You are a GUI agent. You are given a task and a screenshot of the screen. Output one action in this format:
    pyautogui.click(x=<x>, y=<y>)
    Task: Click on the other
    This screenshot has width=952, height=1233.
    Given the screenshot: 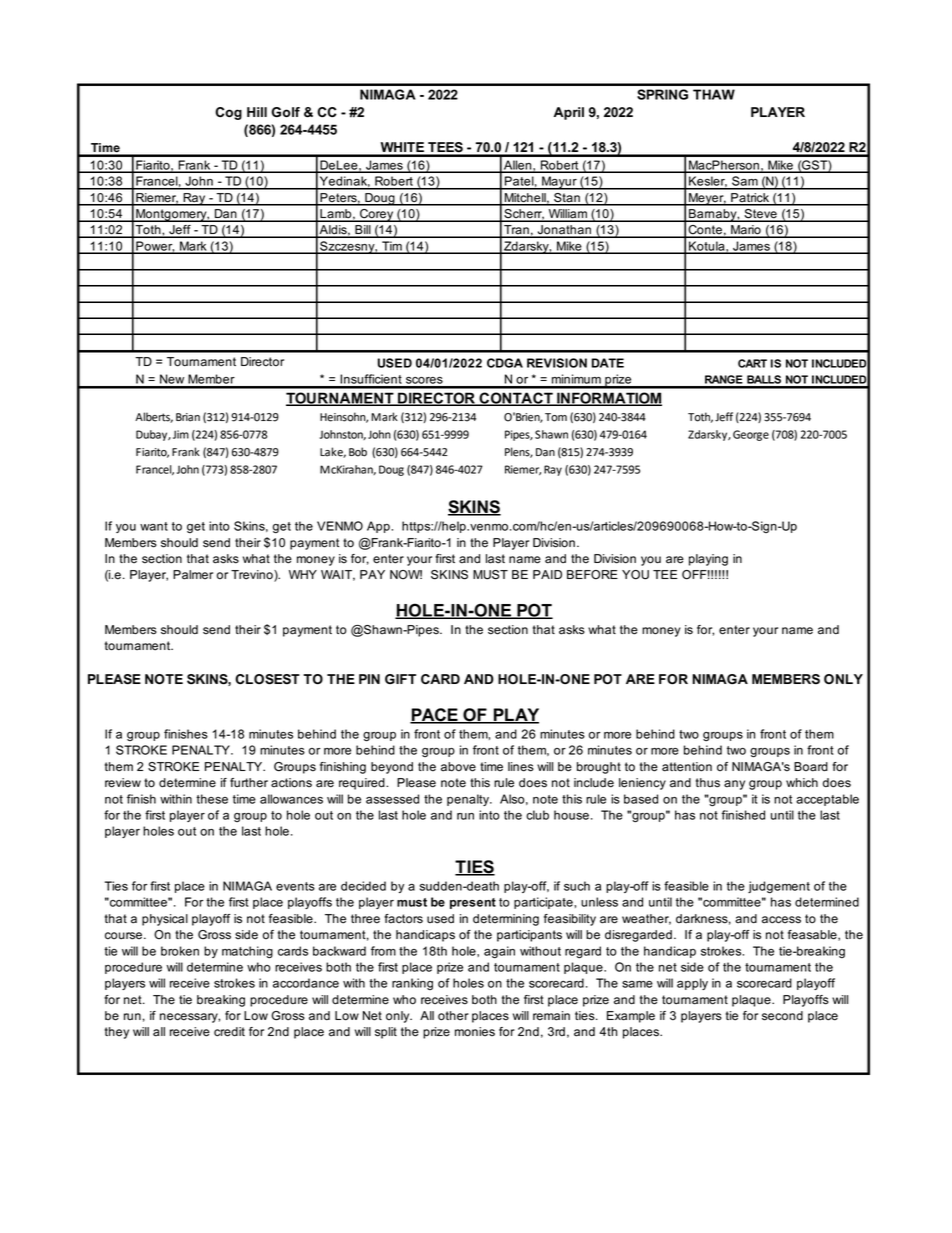 What is the action you would take?
    pyautogui.click(x=453, y=1016)
